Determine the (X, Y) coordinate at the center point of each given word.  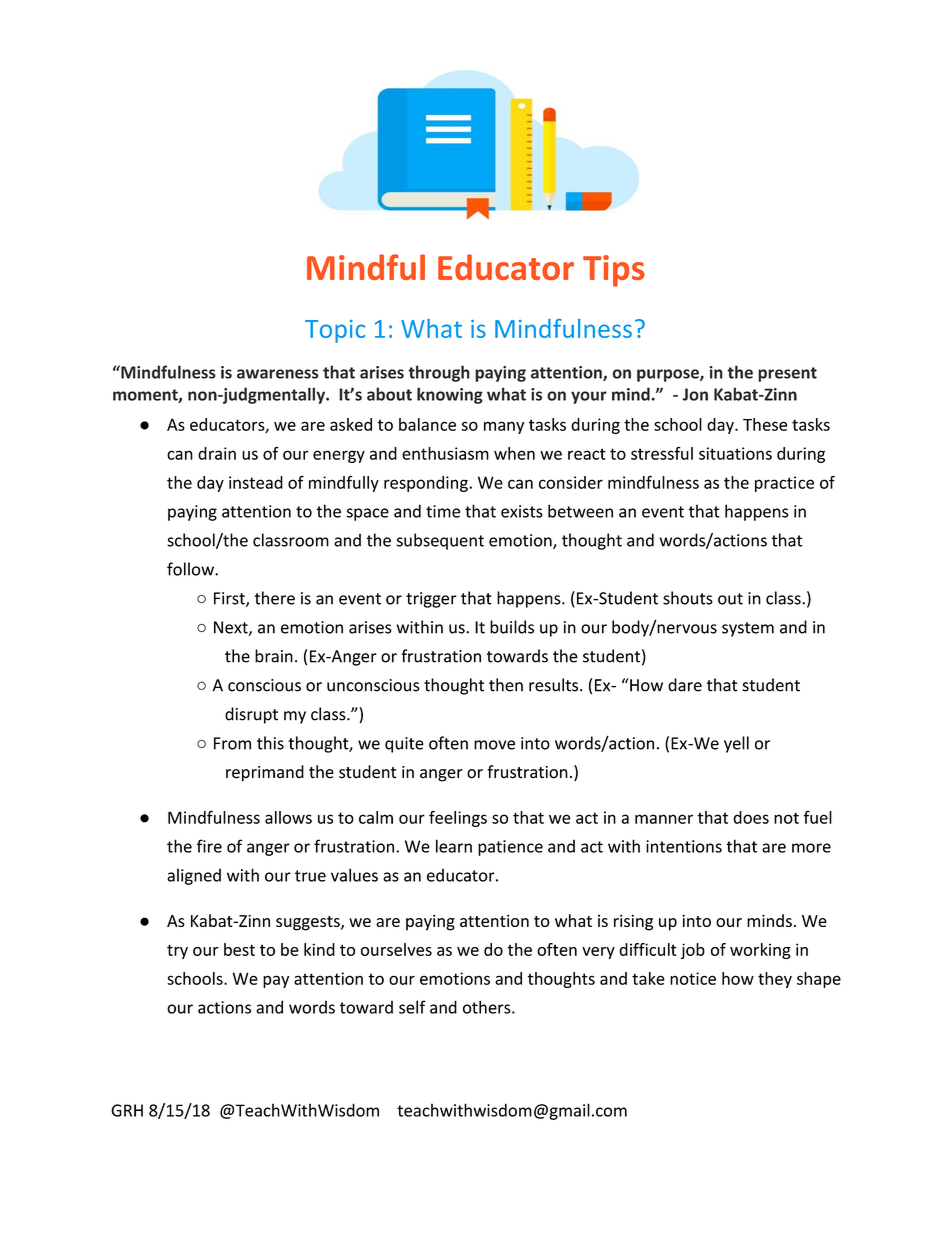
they (775, 980)
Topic (335, 331)
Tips (614, 271)
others (488, 1007)
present (787, 374)
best (239, 949)
